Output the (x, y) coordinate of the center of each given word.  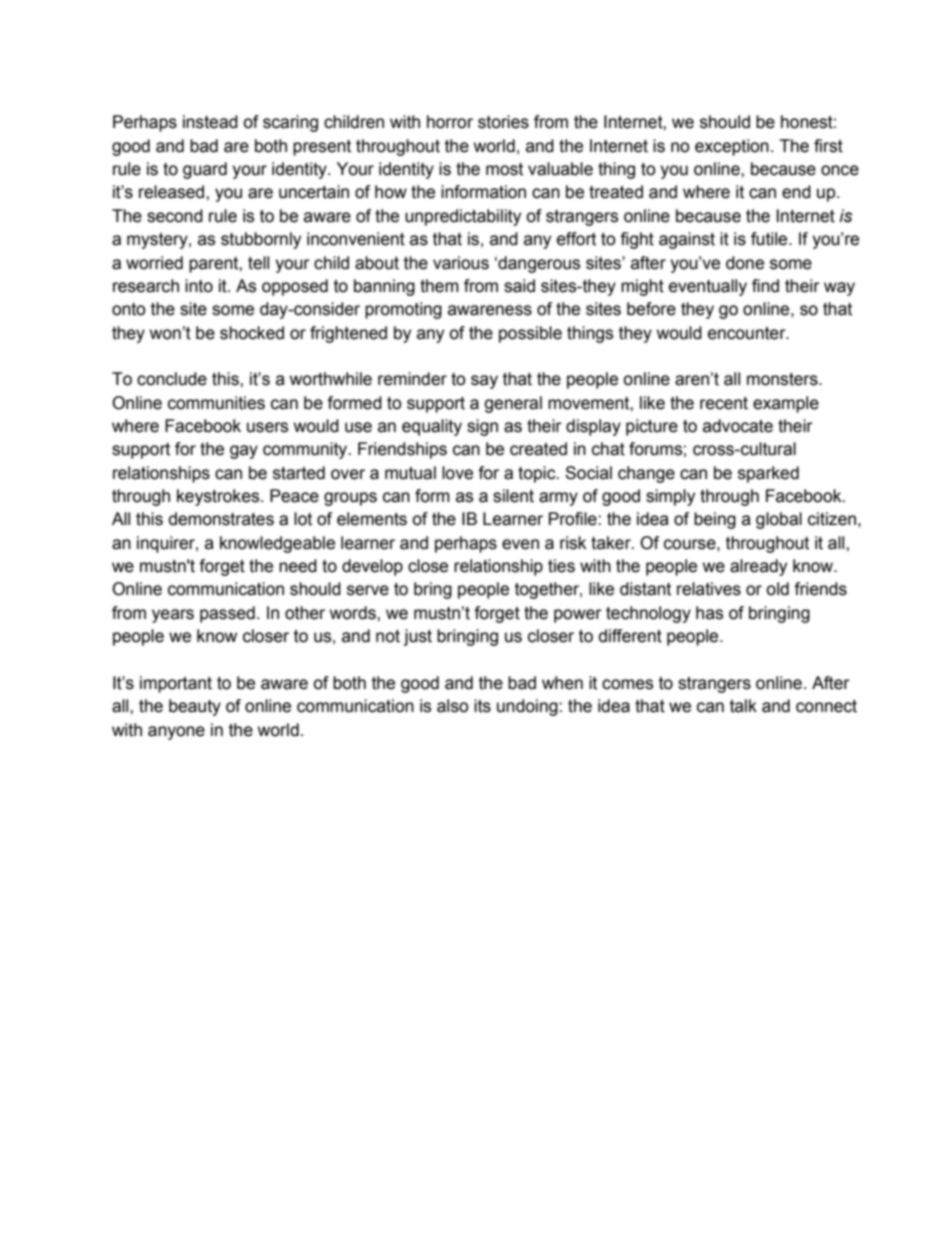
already (758, 567)
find (765, 286)
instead (210, 122)
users (267, 427)
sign (482, 427)
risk (573, 543)
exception (732, 147)
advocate (738, 426)
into (199, 286)
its (482, 706)
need (298, 566)
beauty (195, 707)
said (519, 286)
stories (503, 122)
